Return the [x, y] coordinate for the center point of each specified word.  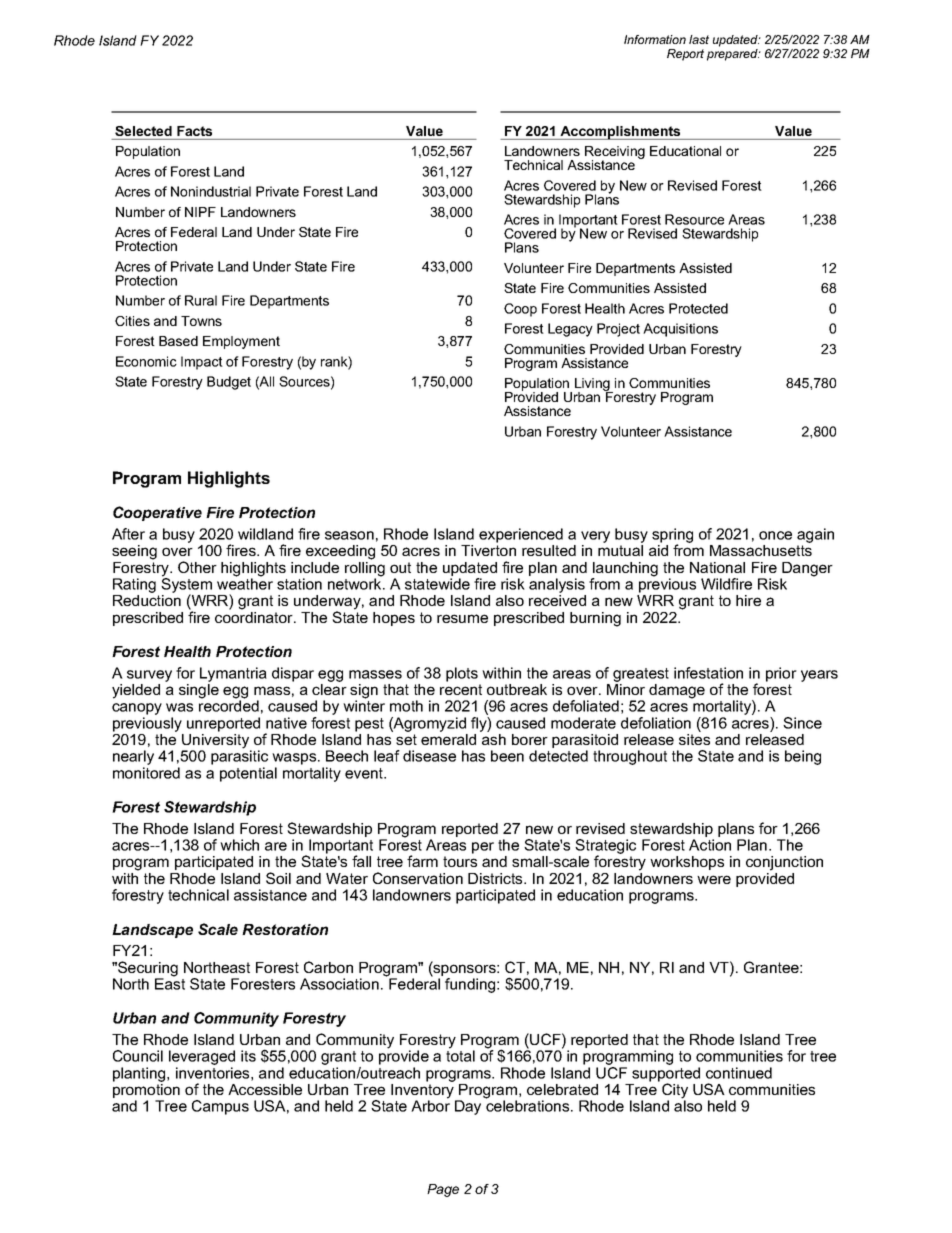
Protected [698, 308]
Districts [496, 878]
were [714, 879]
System [186, 585]
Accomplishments [620, 133]
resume [462, 618]
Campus [220, 1107]
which [239, 845]
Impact [202, 363]
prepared [733, 55]
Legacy [570, 330]
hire [748, 600]
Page [443, 1190]
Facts [194, 131]
